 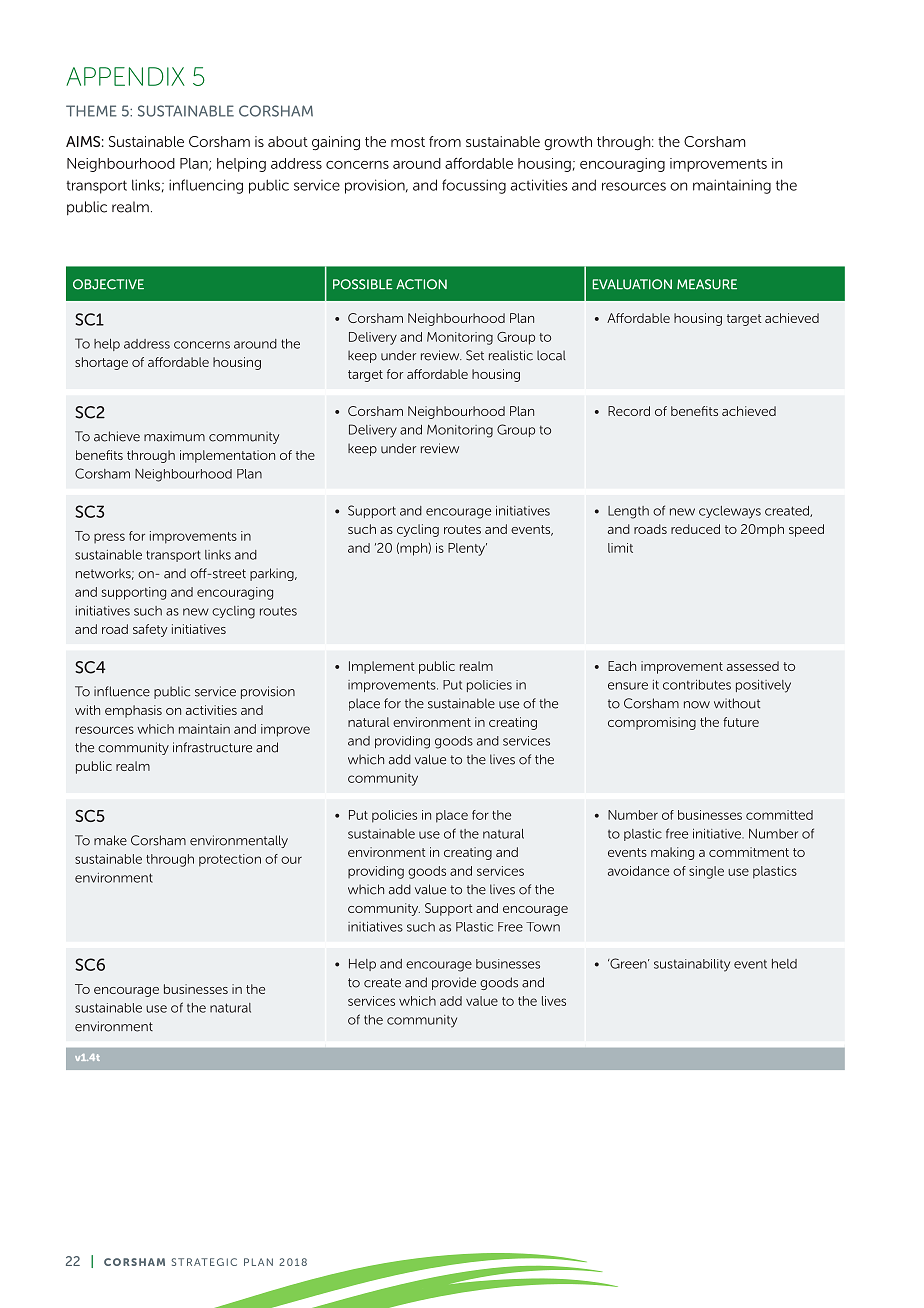 What do you see at coordinates (652, 723) in the document?
I see `compromising` at bounding box center [652, 723].
